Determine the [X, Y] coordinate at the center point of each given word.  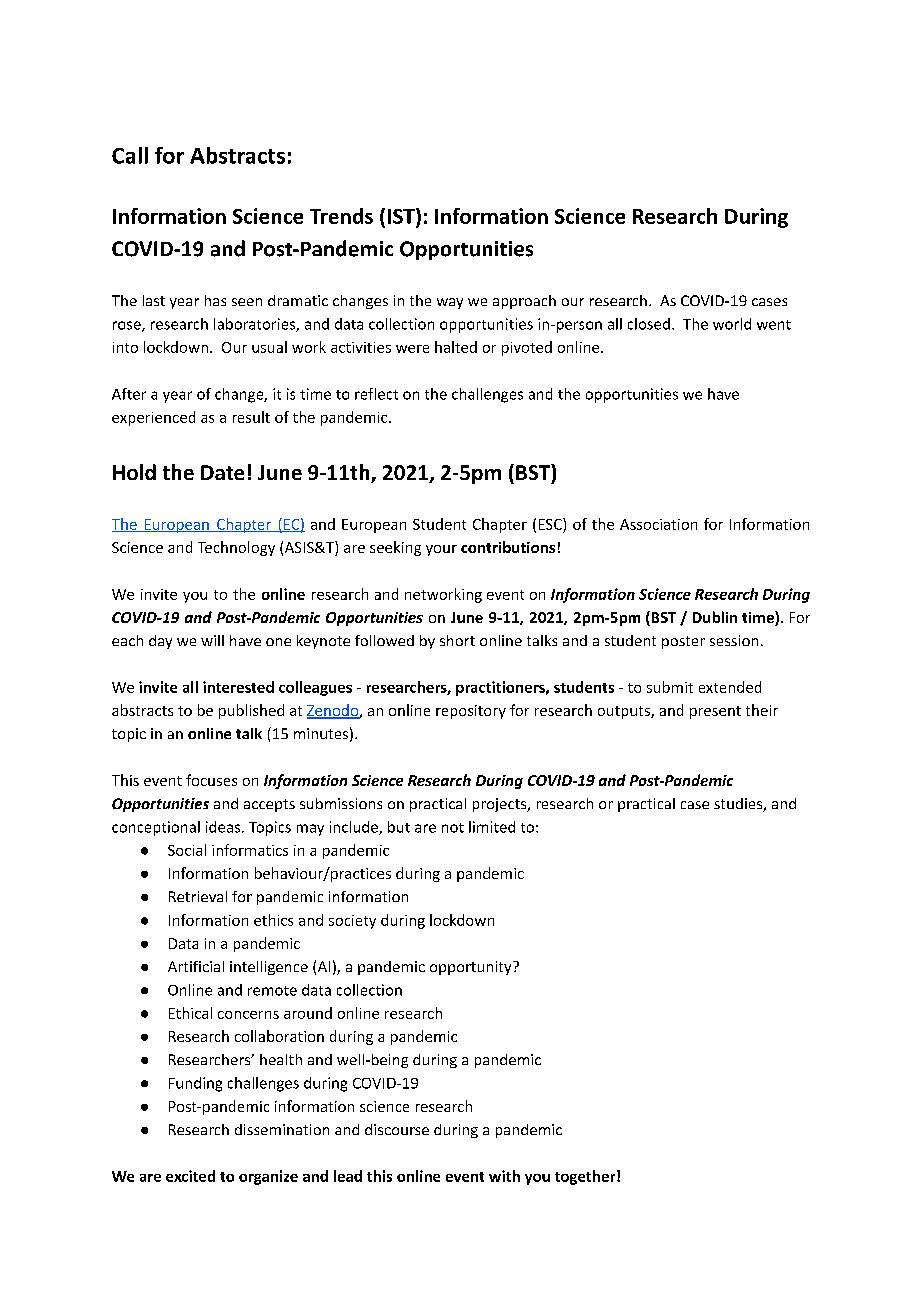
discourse [397, 1129]
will [212, 640]
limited [492, 827]
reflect [376, 394]
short [457, 640]
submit [670, 687]
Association [658, 524]
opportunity [472, 968]
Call [130, 155]
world [732, 324]
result [251, 417]
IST [402, 216]
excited [190, 1176]
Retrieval [198, 896]
